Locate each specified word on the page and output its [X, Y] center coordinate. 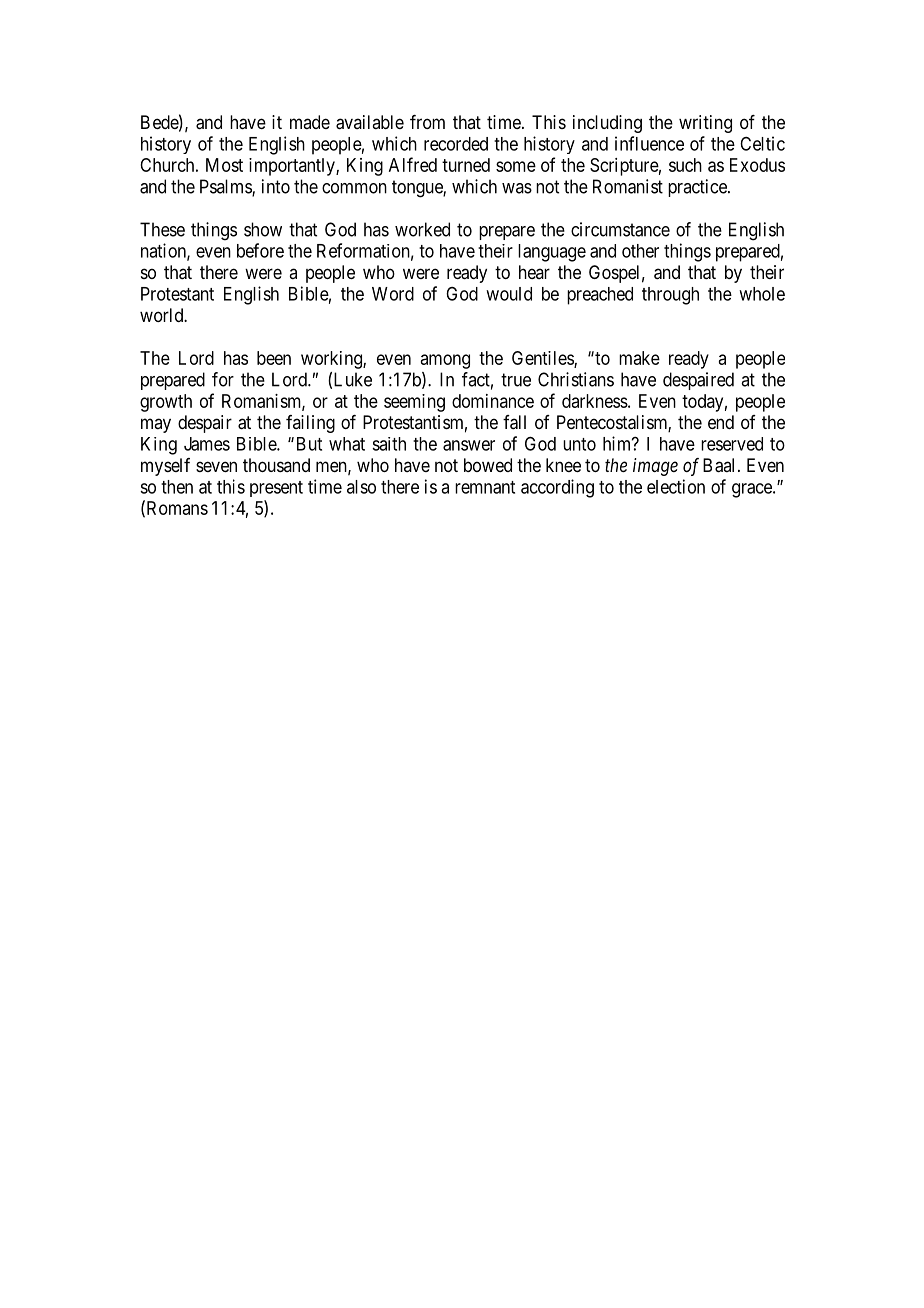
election [676, 486]
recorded [456, 144]
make [639, 358]
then [177, 487]
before [260, 250]
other [640, 251]
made [310, 122]
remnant [485, 487]
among [445, 361]
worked [422, 229]
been [274, 358]
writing [705, 124]
